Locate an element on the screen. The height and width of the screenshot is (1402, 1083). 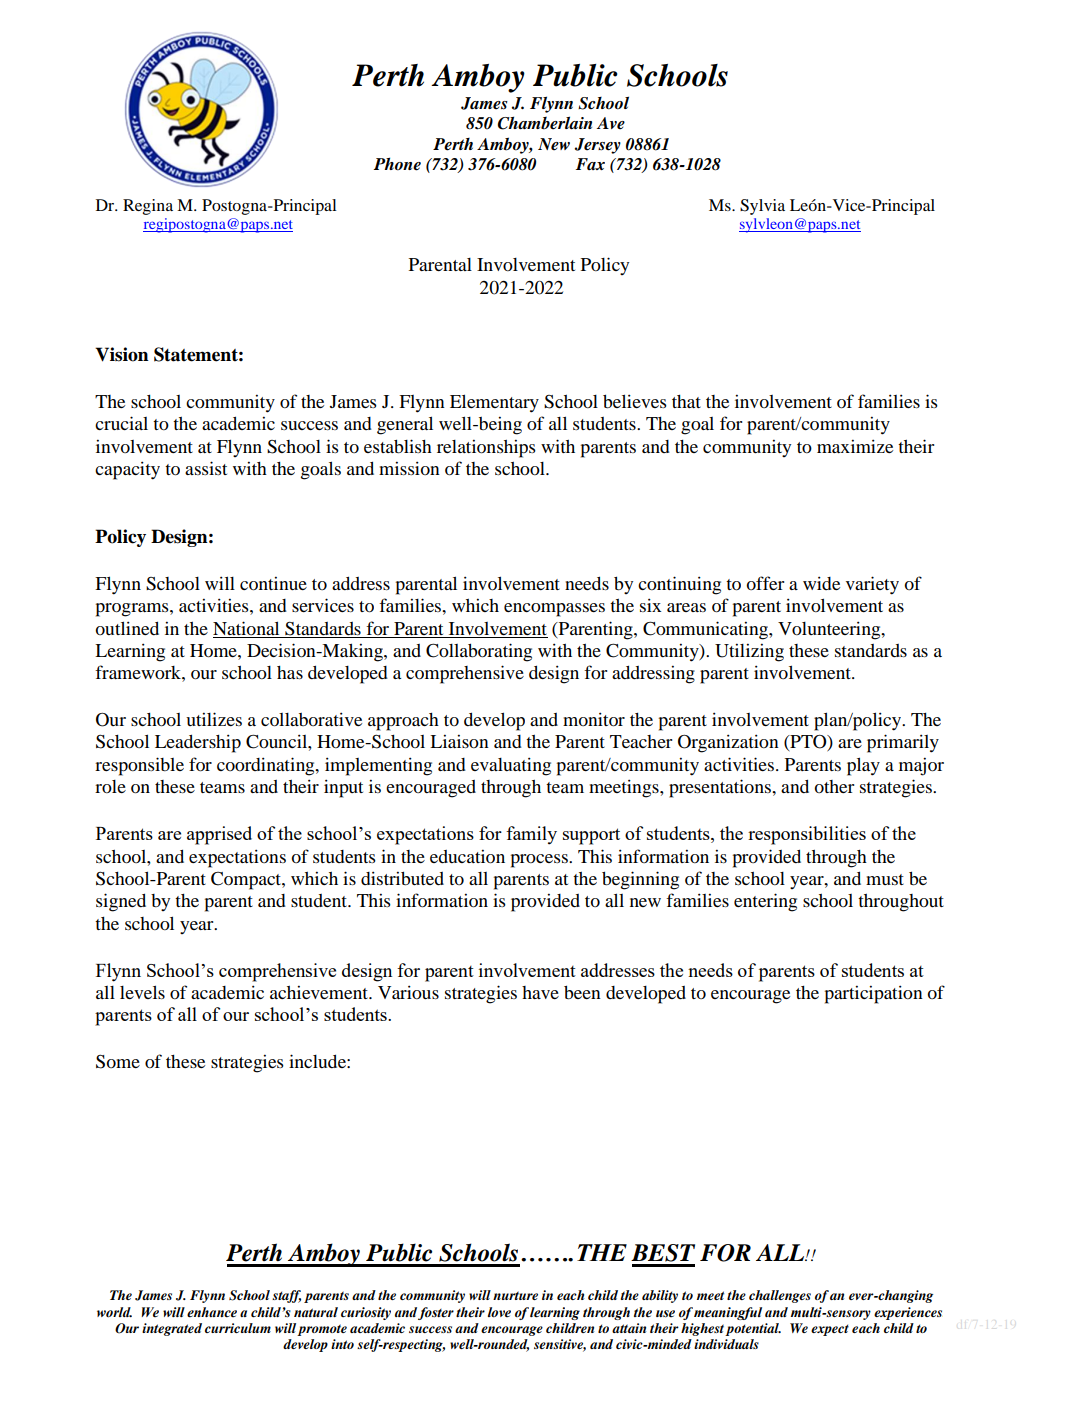
play is located at coordinates (863, 766).
